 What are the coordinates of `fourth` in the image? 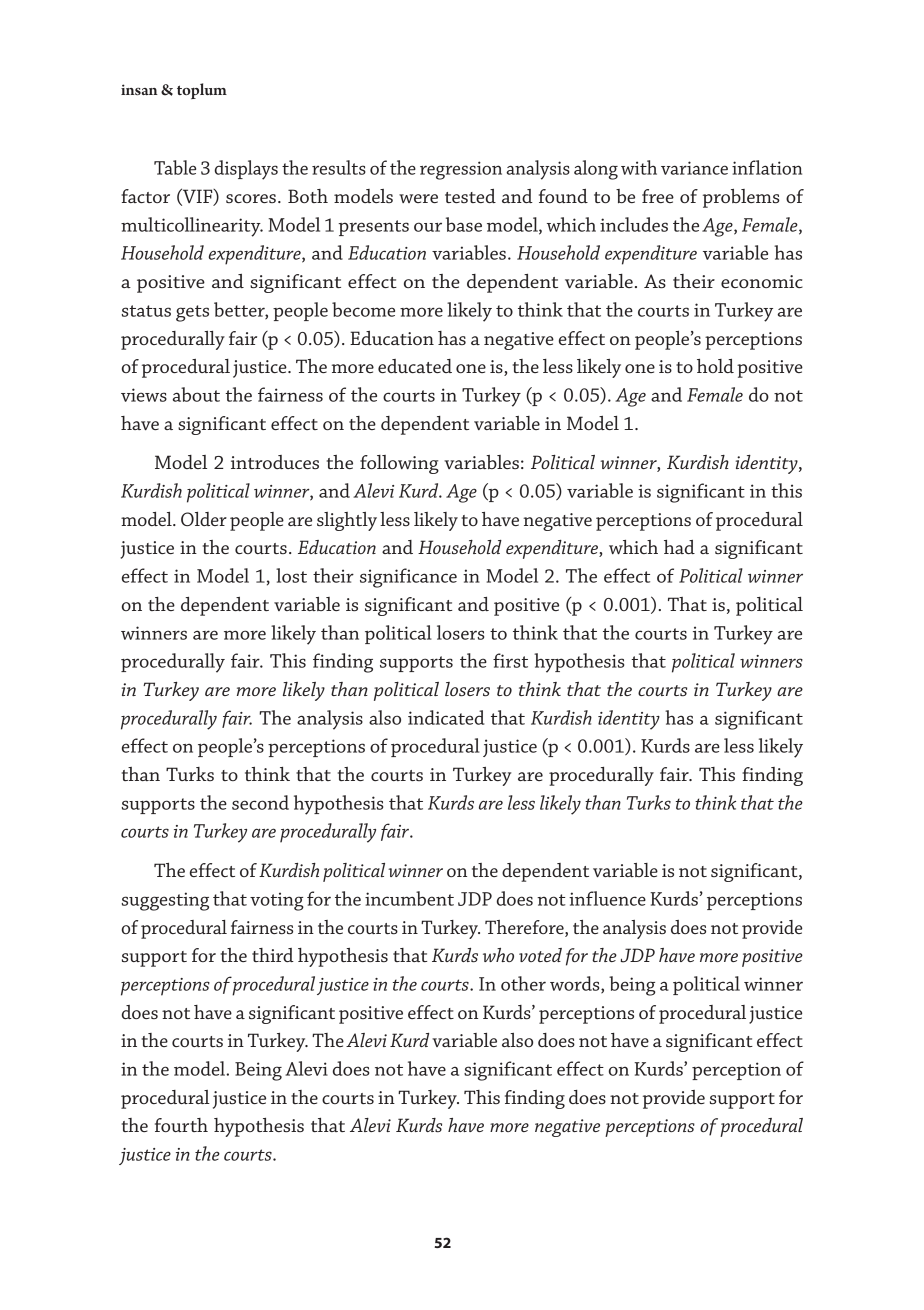 It's located at (181, 1125).
